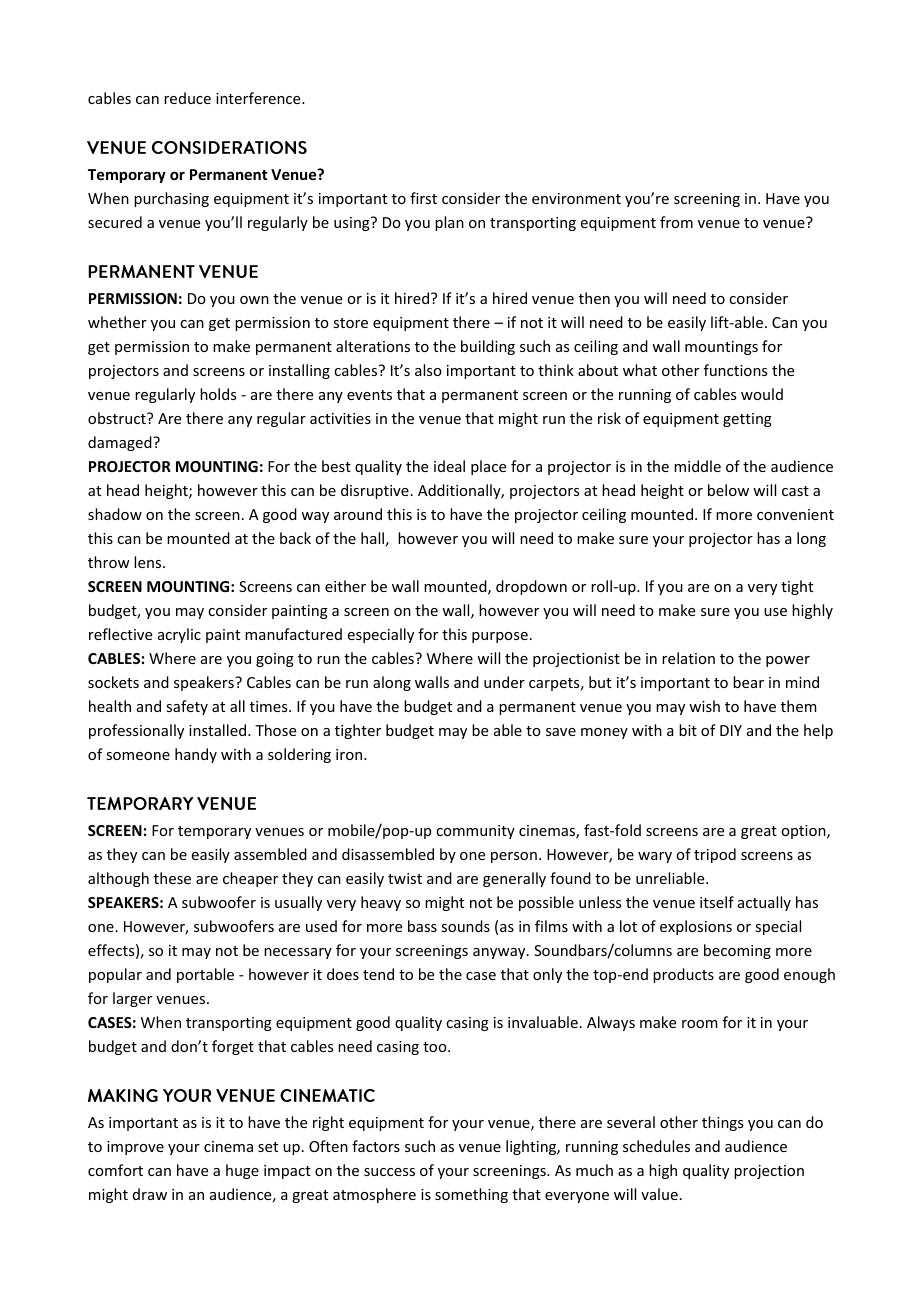 This screenshot has height=1308, width=924. Describe the element at coordinates (428, 370) in the screenshot. I see `also` at that location.
